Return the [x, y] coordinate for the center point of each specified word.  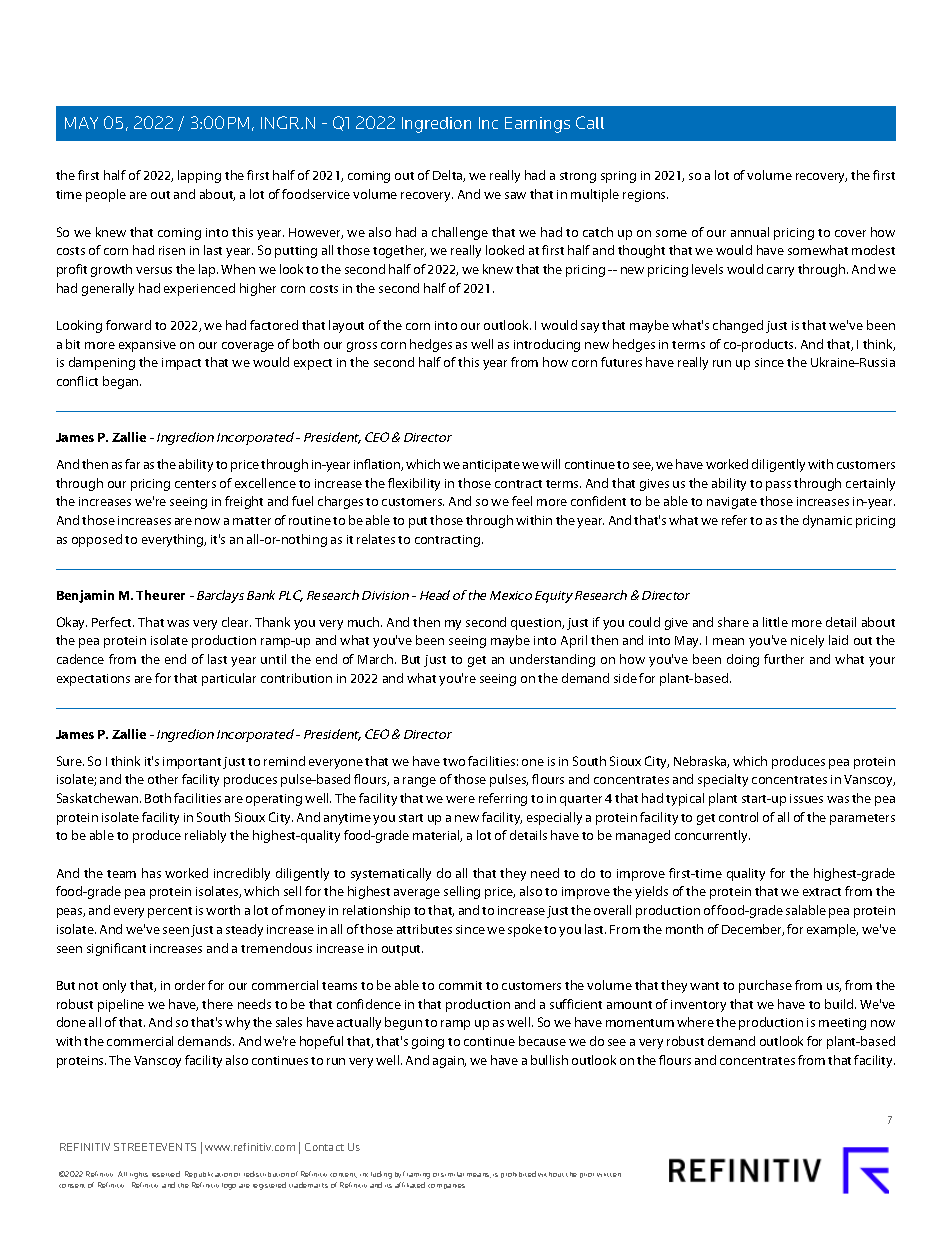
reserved [166, 1174]
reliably [205, 836]
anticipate [491, 466]
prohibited [518, 1174]
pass [778, 486]
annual [750, 232]
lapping [199, 176]
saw [515, 195]
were [460, 799]
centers [195, 484]
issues [806, 798]
